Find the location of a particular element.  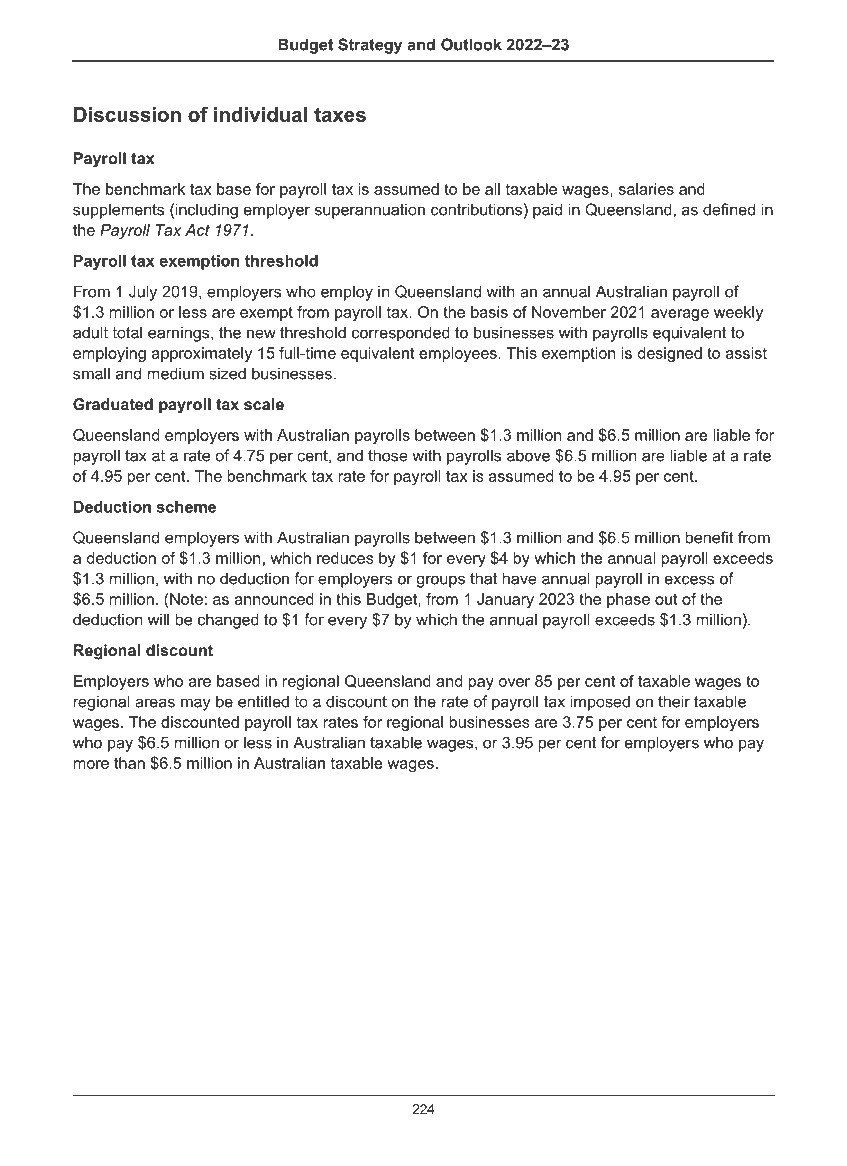

their is located at coordinates (674, 701).
